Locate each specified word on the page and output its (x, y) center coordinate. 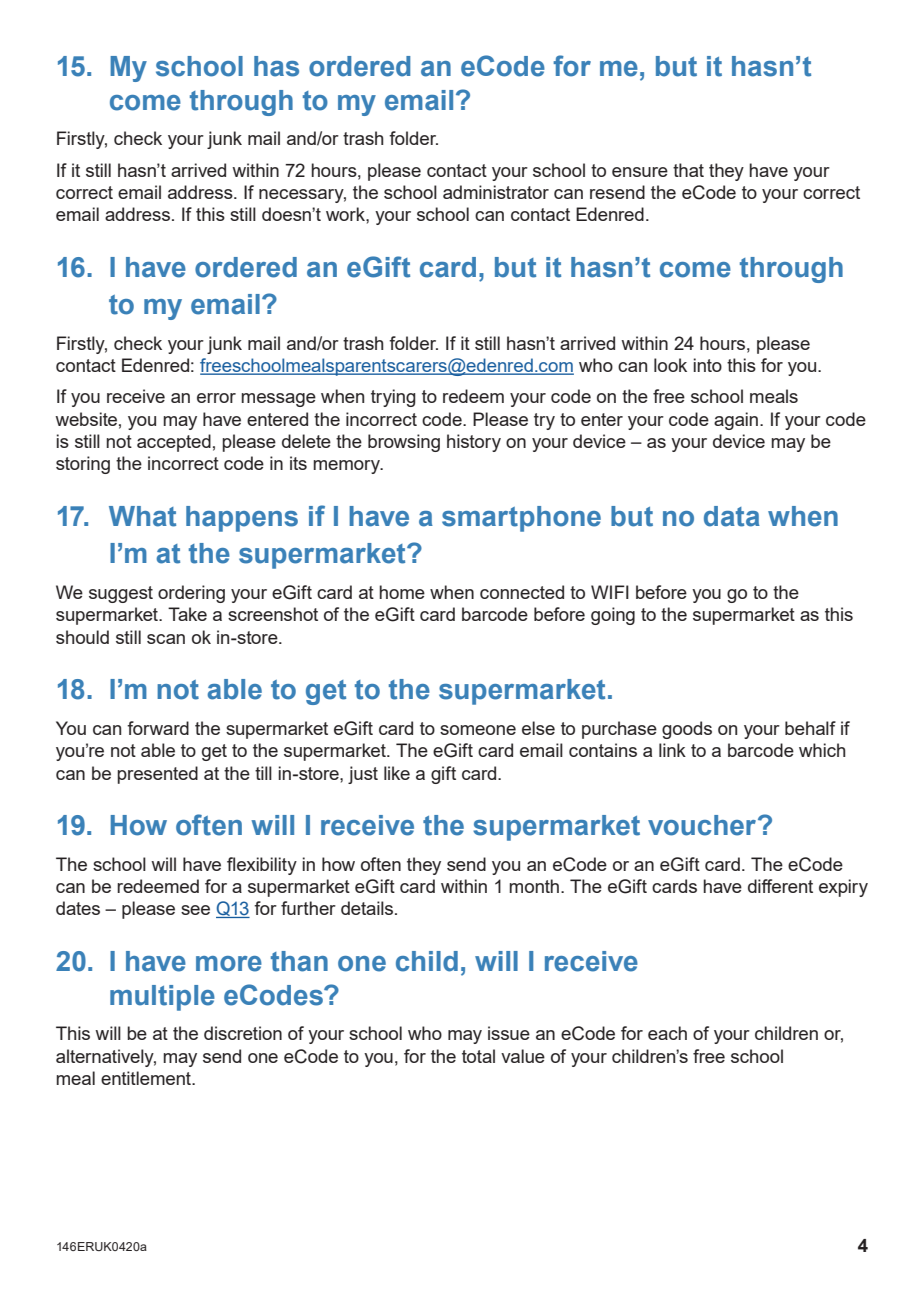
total (478, 1056)
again (737, 421)
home (402, 592)
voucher (703, 825)
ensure (640, 172)
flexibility (262, 866)
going (613, 616)
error (216, 398)
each (667, 1033)
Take (187, 614)
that (688, 170)
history (474, 443)
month (534, 886)
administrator (496, 192)
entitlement (147, 1078)
